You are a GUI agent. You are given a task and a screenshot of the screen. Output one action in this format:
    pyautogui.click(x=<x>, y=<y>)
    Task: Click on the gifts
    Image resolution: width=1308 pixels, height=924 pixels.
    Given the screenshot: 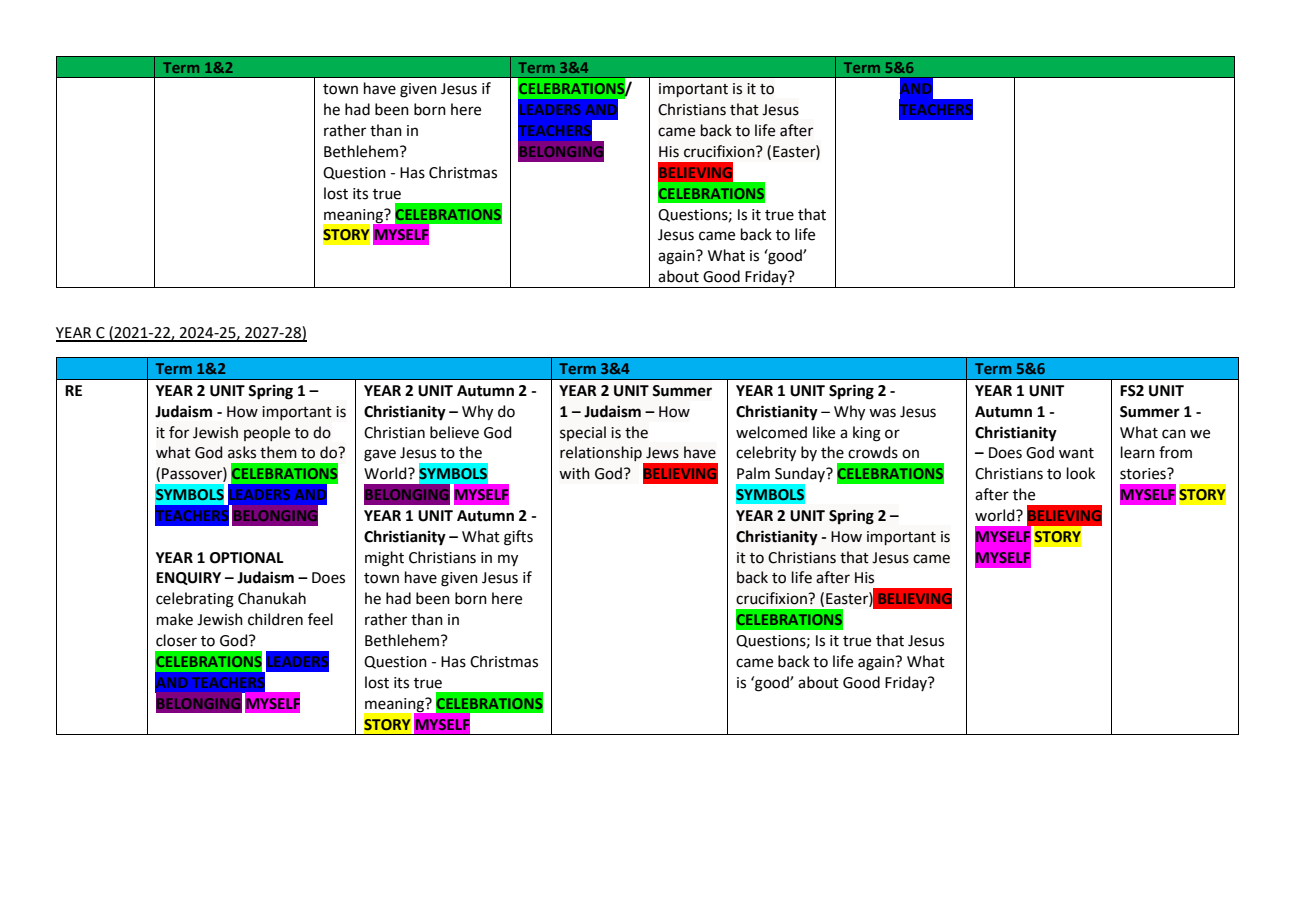 What is the action you would take?
    pyautogui.click(x=518, y=538)
